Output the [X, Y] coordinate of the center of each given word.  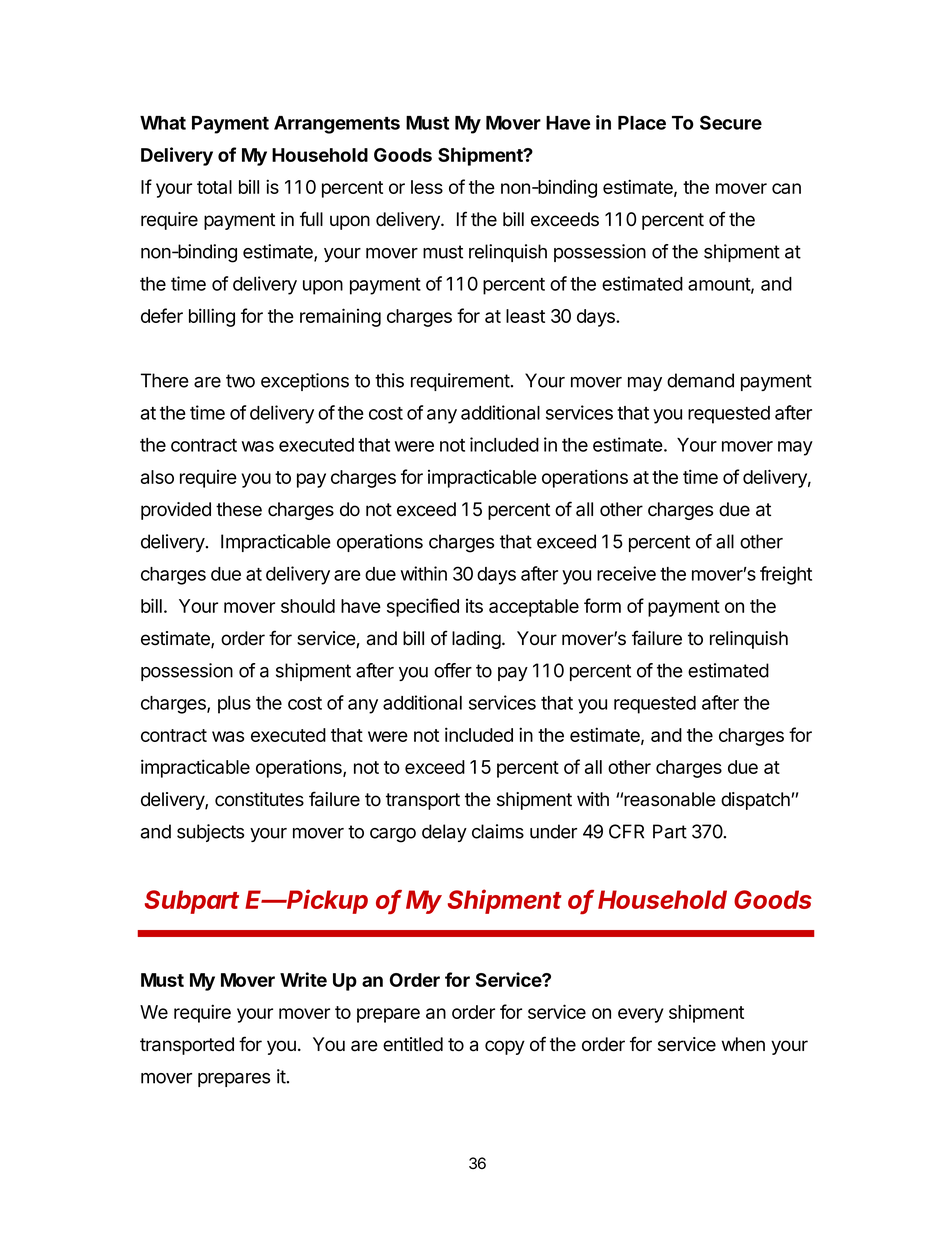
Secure [731, 122]
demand [700, 380]
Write [303, 979]
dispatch [755, 801]
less [427, 187]
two [240, 381]
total [214, 187]
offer [453, 670]
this [389, 380]
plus [234, 705]
